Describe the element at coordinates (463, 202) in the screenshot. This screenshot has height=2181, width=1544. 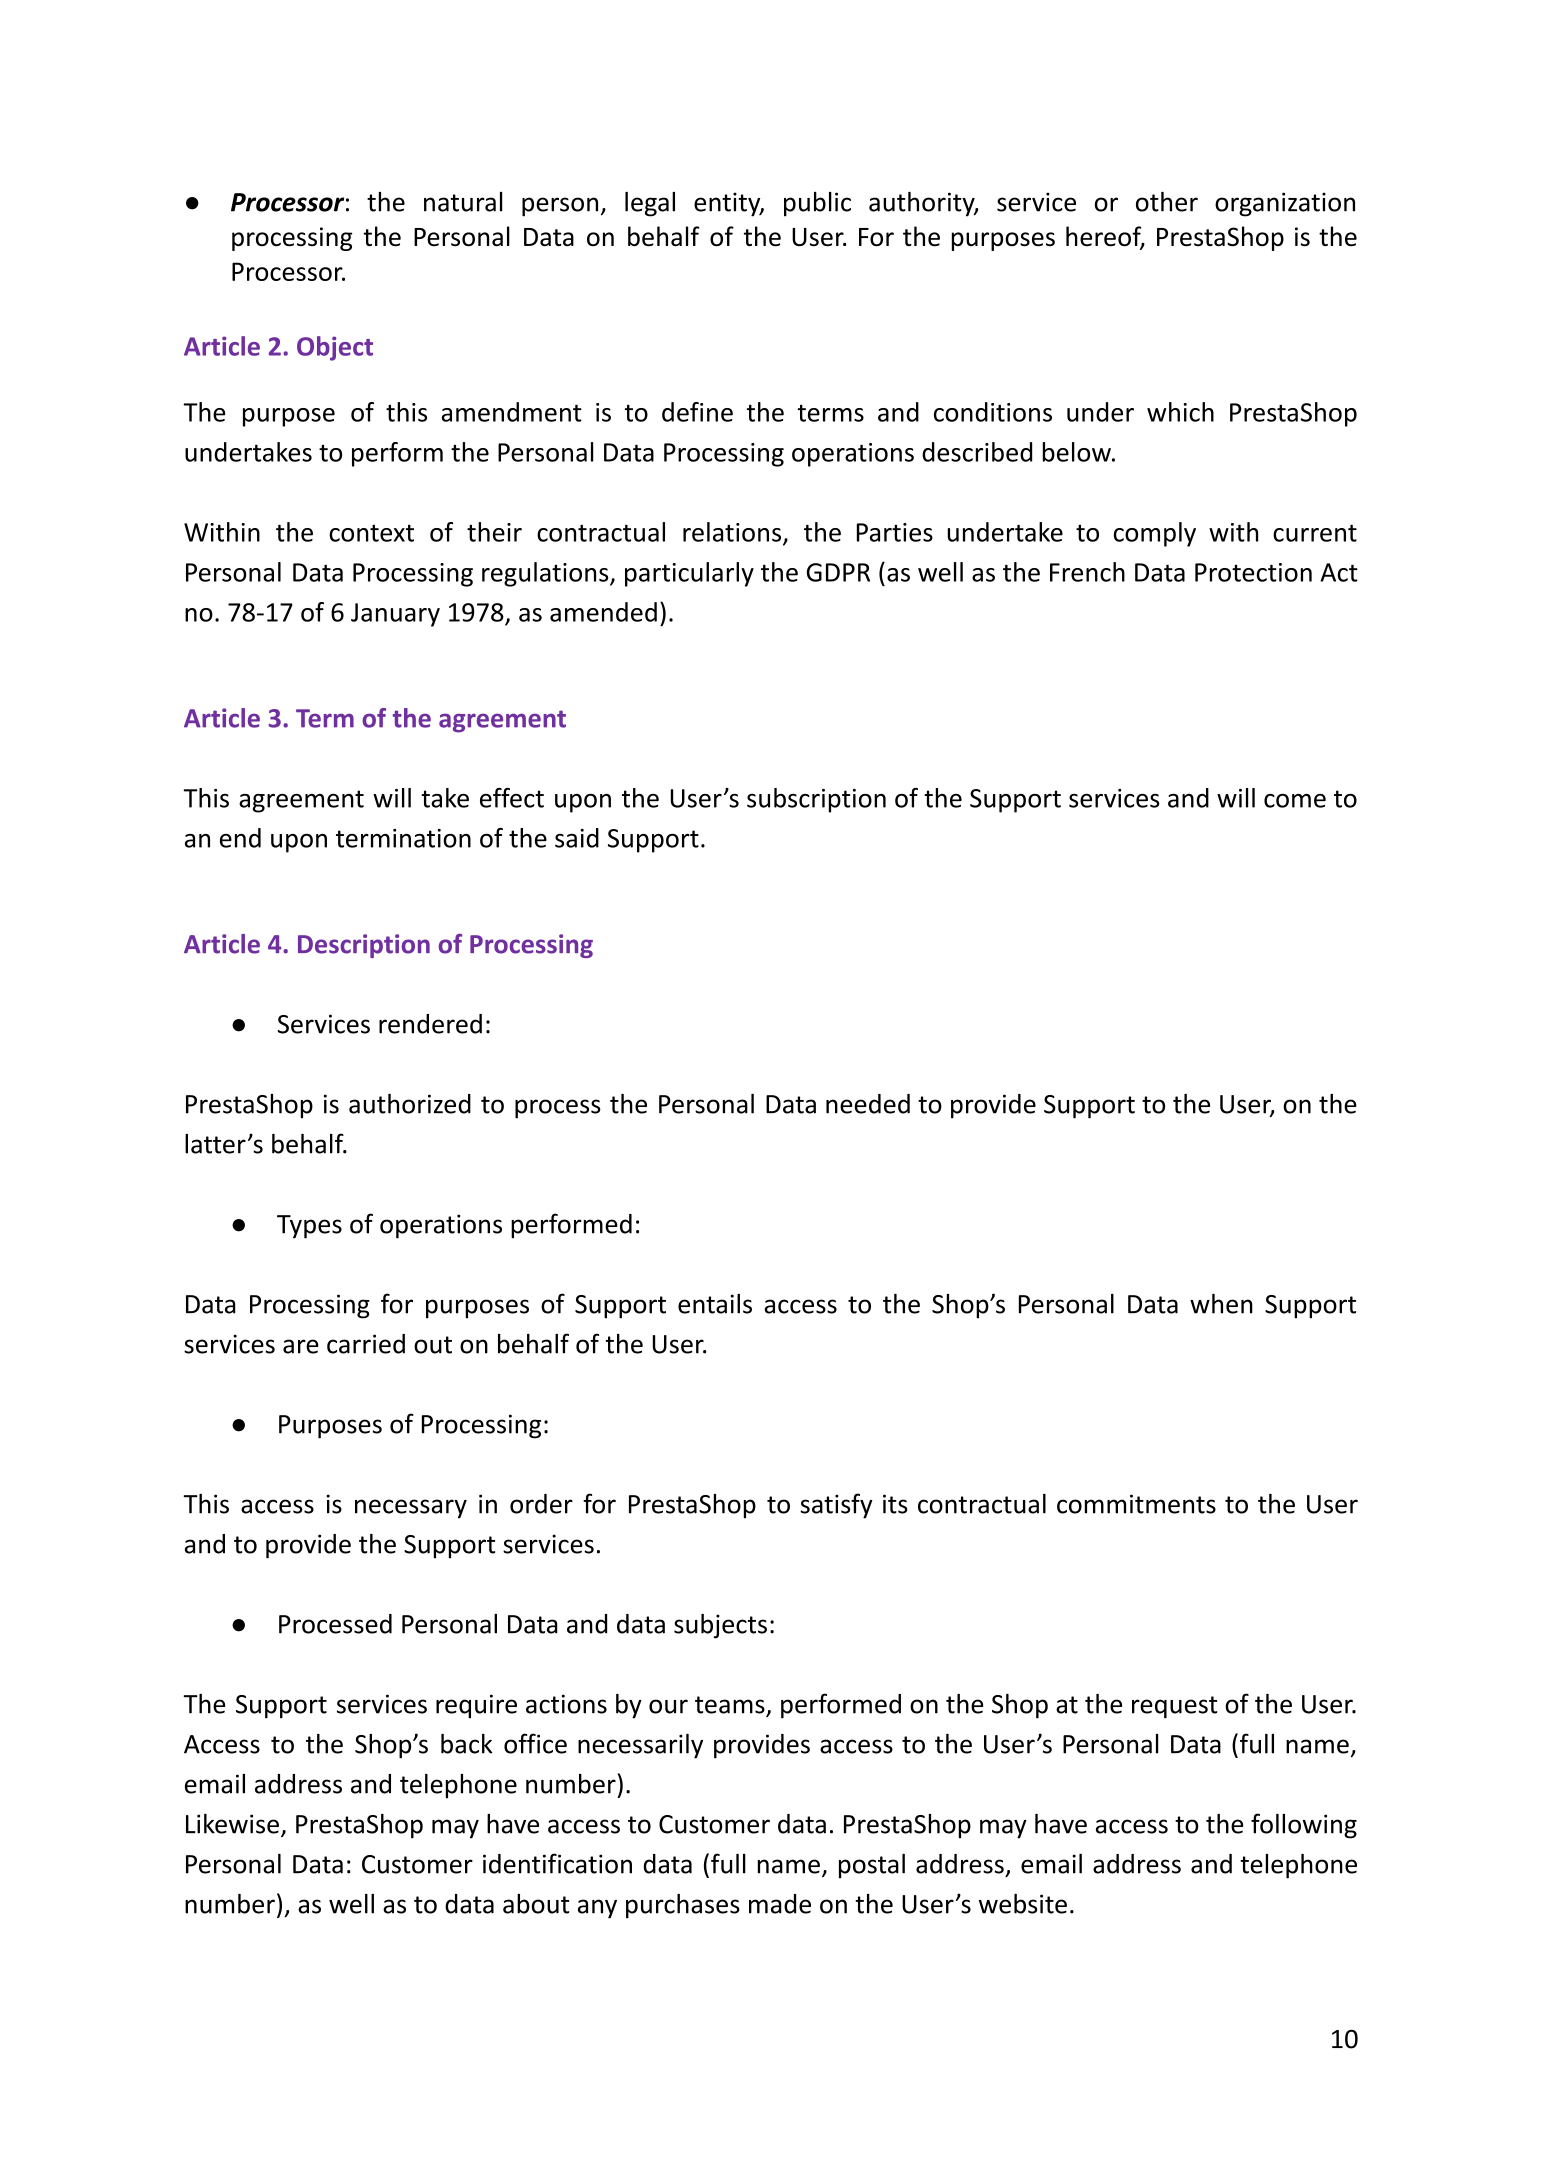
I see `natural` at that location.
